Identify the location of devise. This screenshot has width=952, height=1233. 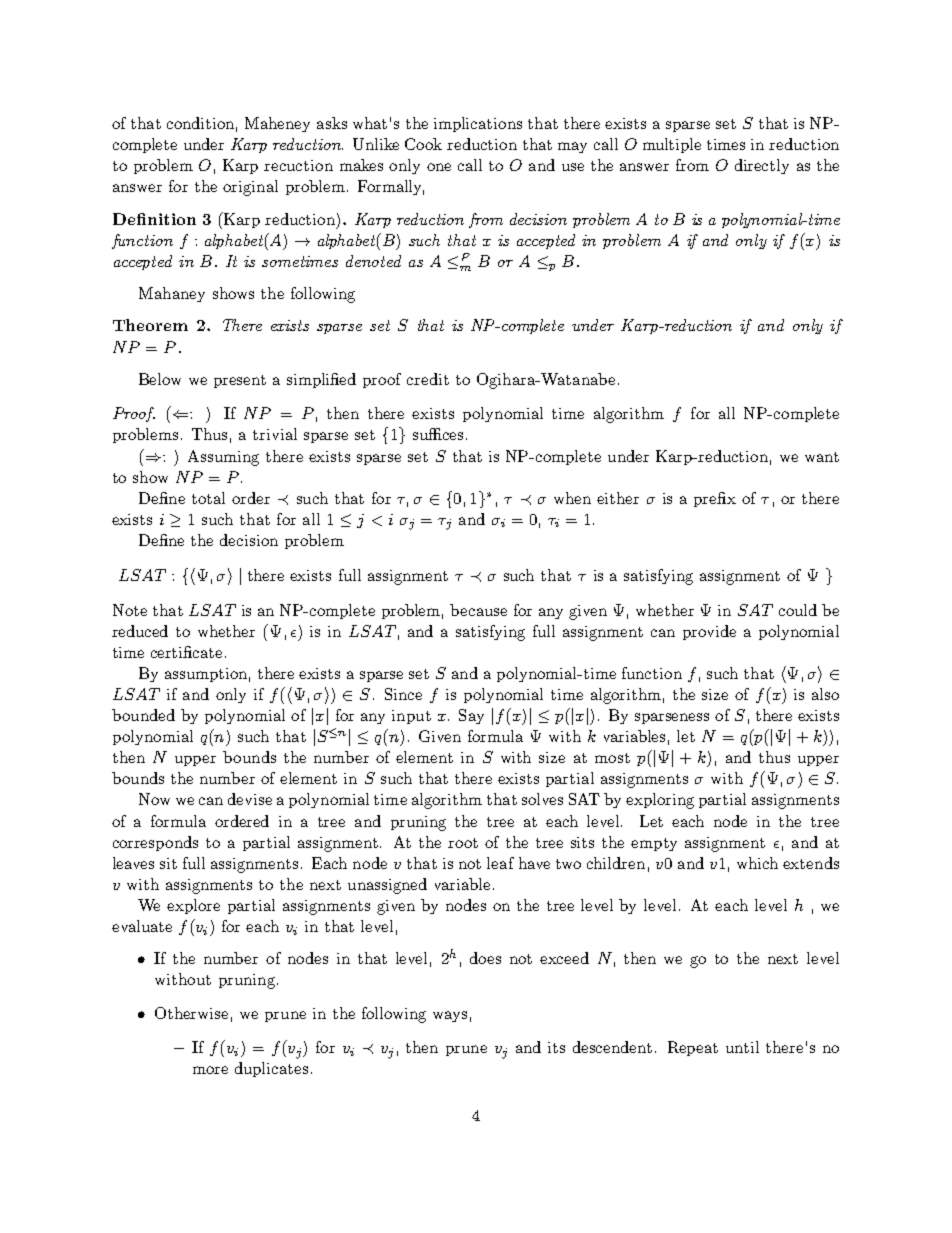
(250, 799).
